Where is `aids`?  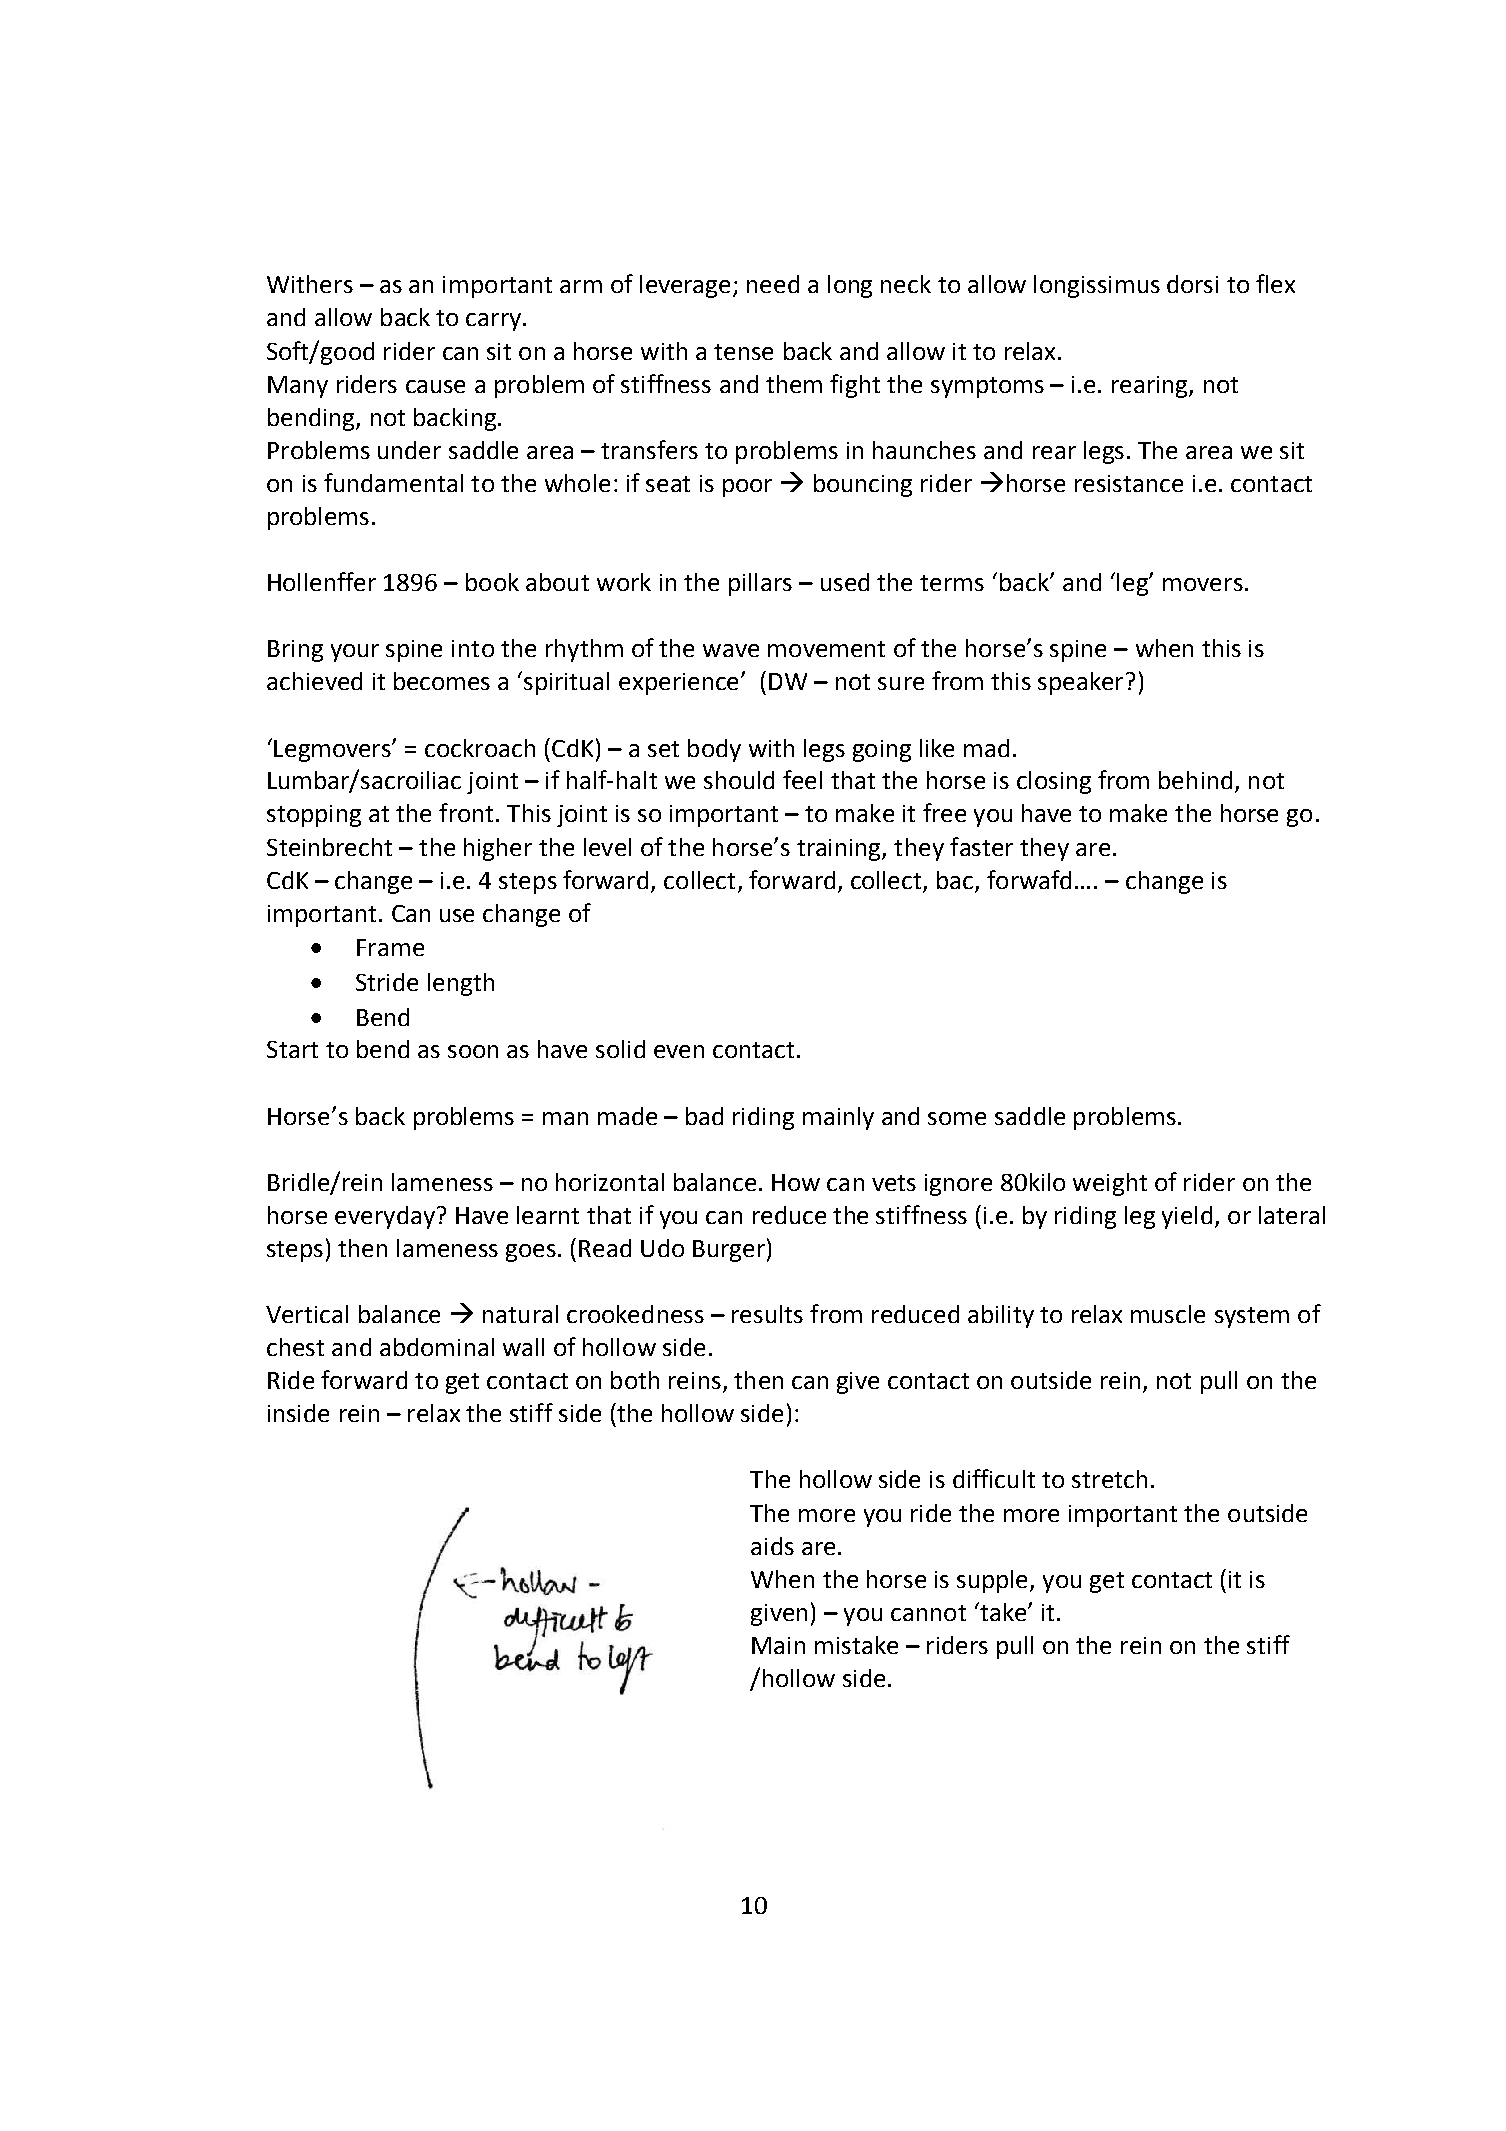
aids is located at coordinates (772, 1546).
